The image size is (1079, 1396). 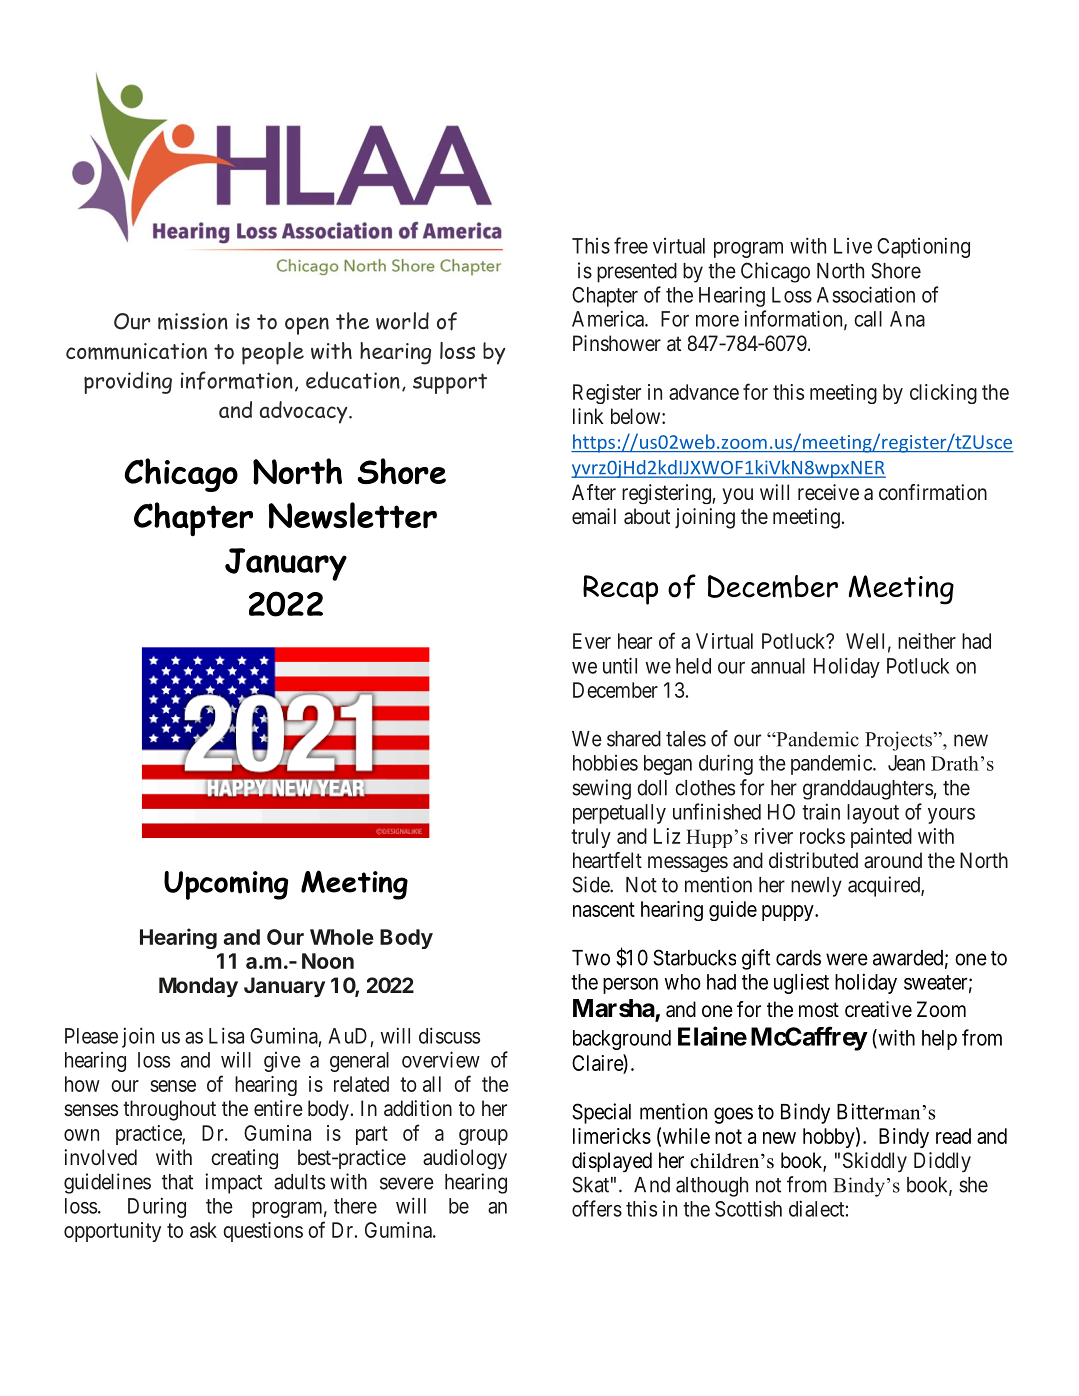 What do you see at coordinates (620, 590) in the image?
I see `Recap` at bounding box center [620, 590].
